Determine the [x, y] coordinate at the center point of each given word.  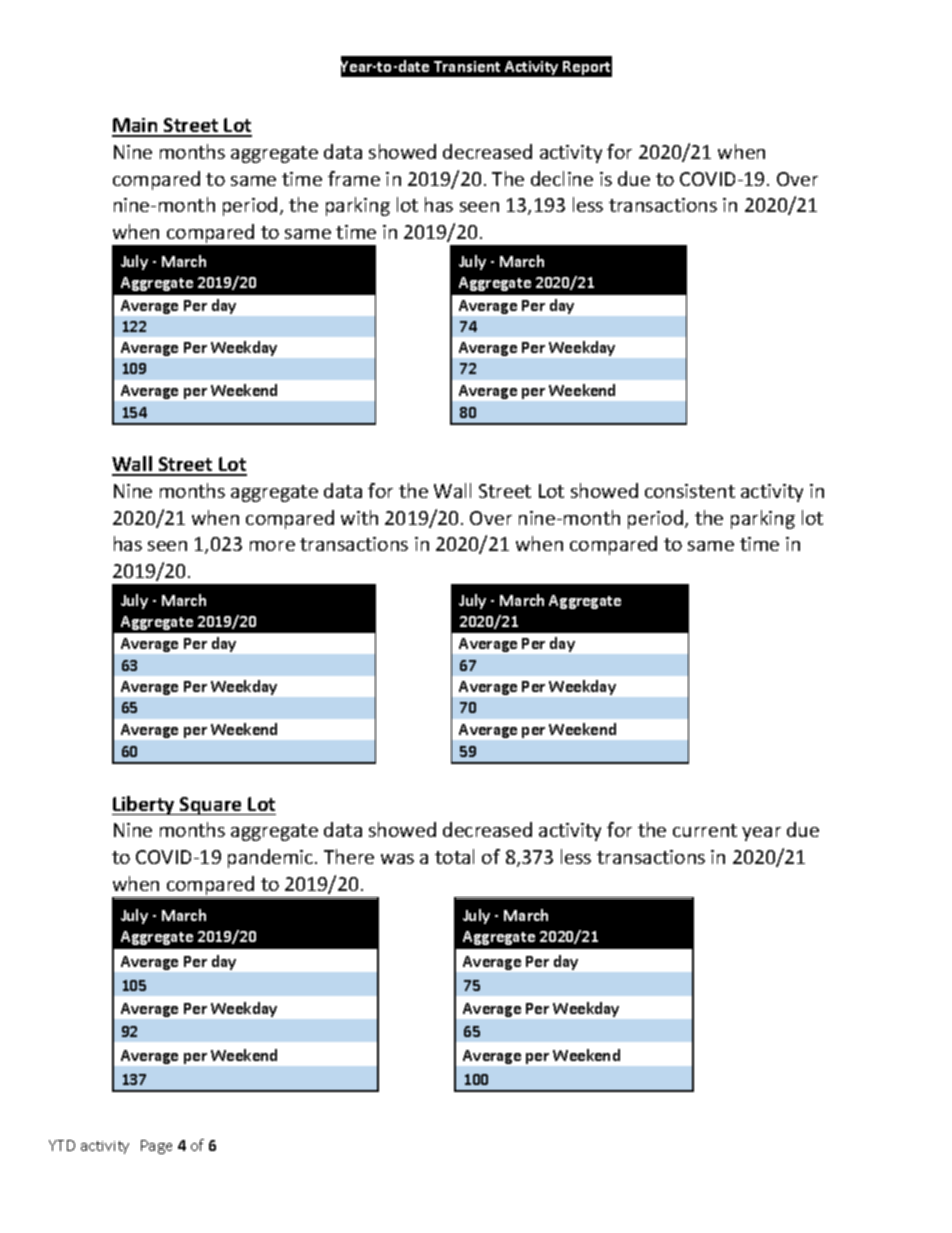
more [272, 546]
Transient [467, 66]
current [705, 830]
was [397, 859]
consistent [690, 491]
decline [562, 178]
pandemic [272, 858]
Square [211, 806]
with [359, 517]
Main [136, 127]
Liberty [144, 805]
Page [156, 1147]
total [454, 856]
